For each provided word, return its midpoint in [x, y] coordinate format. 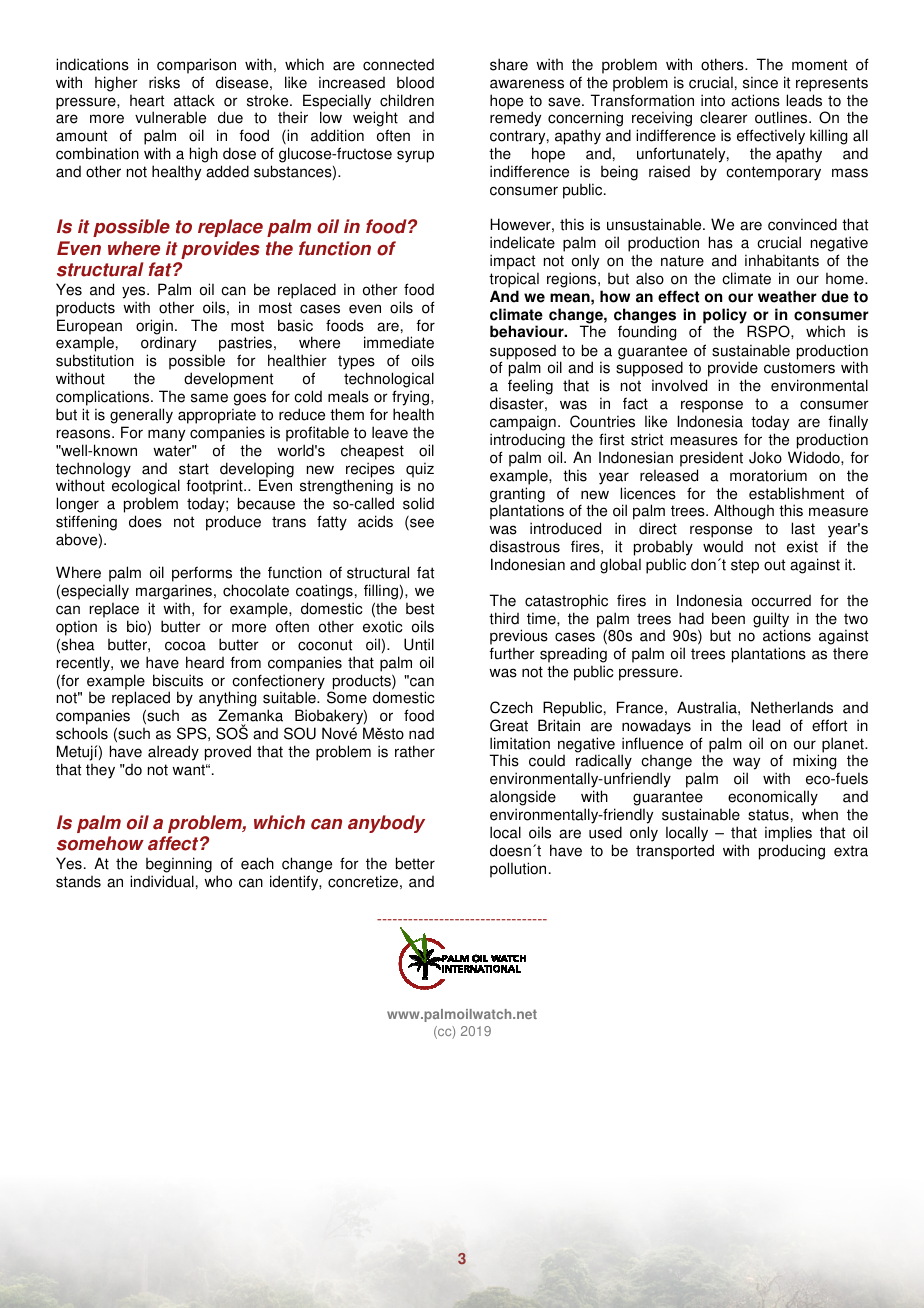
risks [164, 82]
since [760, 82]
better [415, 863]
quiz [420, 470]
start [194, 469]
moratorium [768, 475]
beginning [179, 865]
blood [415, 82]
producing [792, 852]
